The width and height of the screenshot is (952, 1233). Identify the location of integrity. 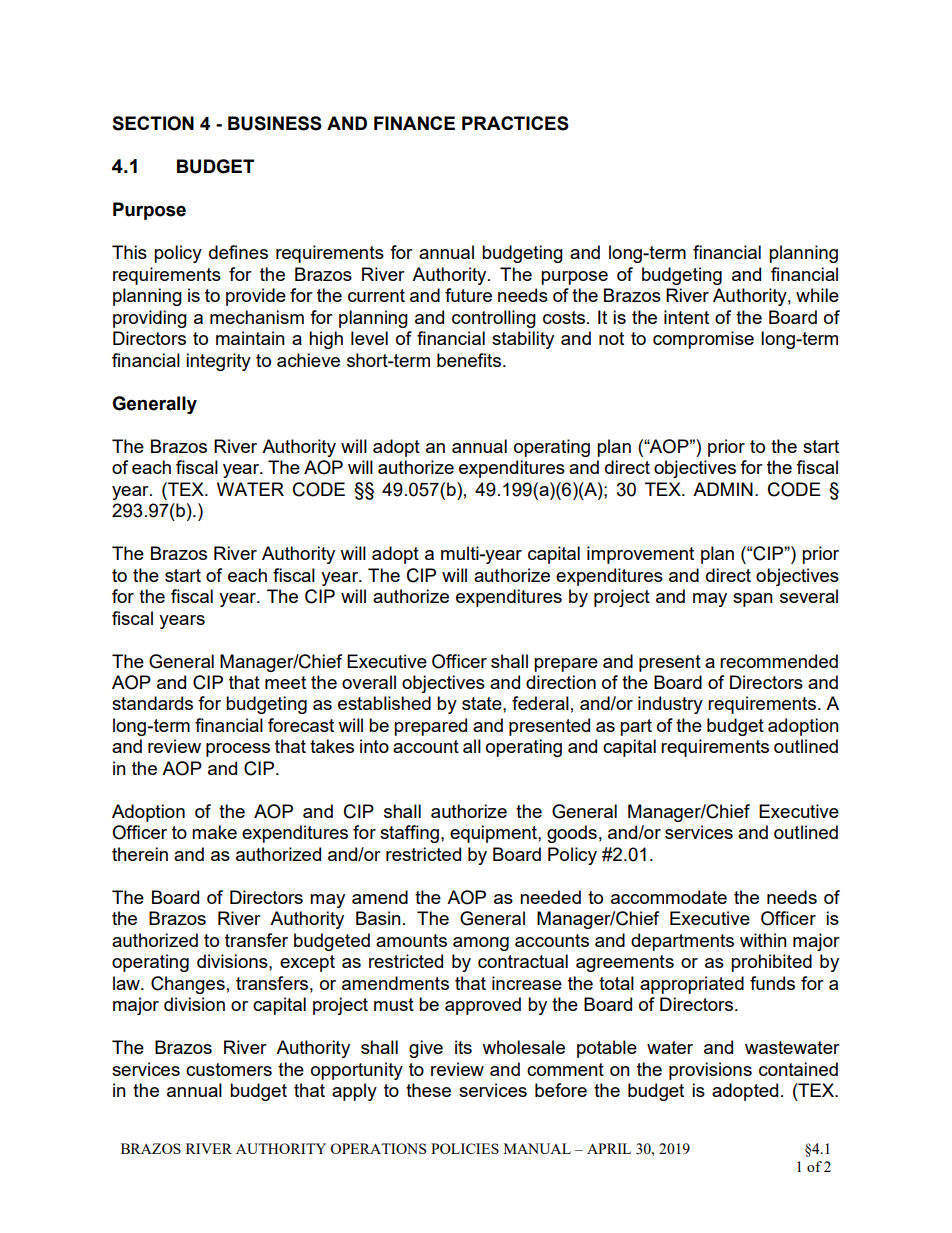
(218, 362).
